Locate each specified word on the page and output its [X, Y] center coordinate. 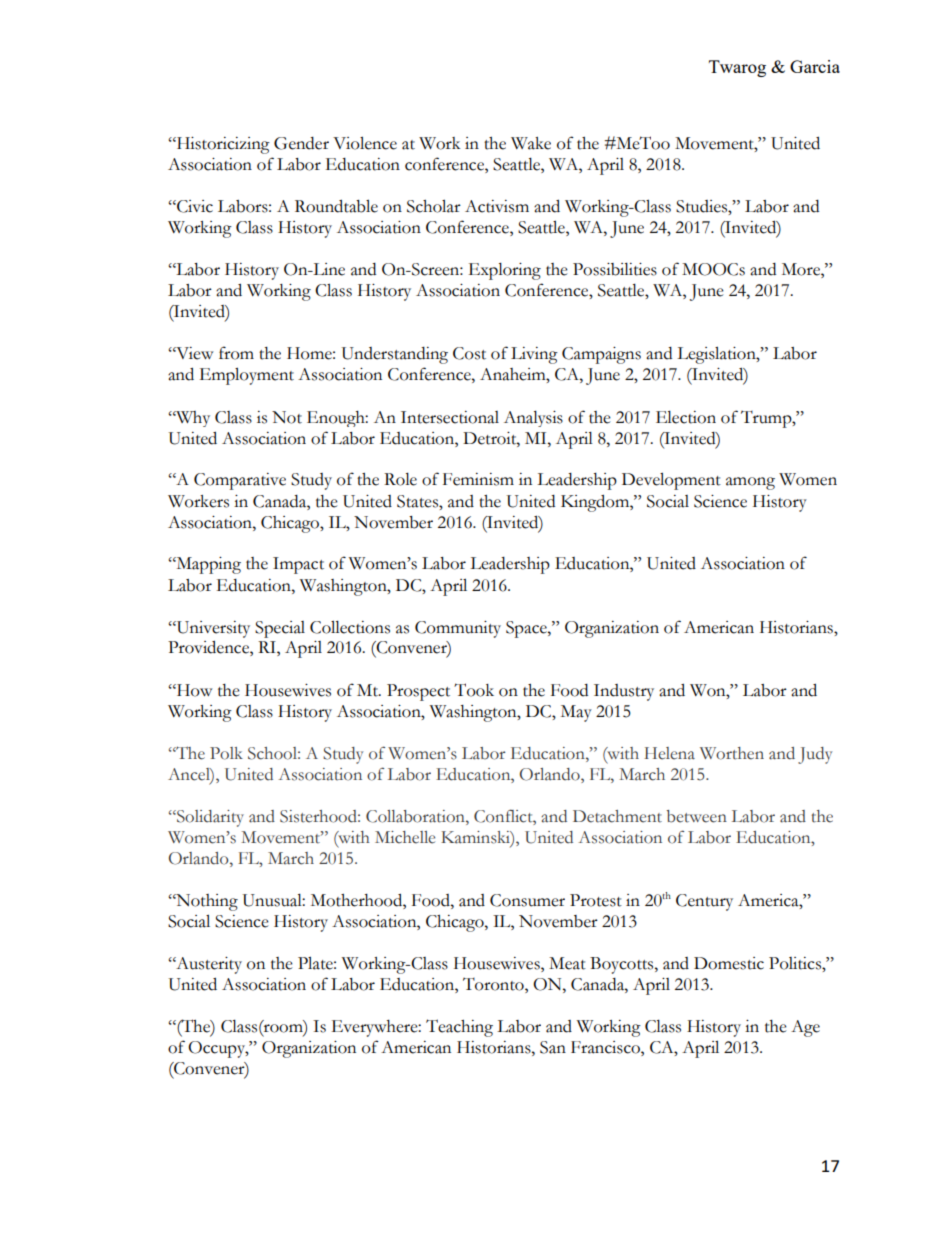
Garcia [815, 66]
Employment [246, 376]
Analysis [533, 419]
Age [805, 1028]
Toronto [494, 984]
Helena [669, 753]
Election [686, 417]
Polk [226, 753]
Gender [301, 143]
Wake [531, 143]
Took [474, 690]
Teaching [459, 1028]
